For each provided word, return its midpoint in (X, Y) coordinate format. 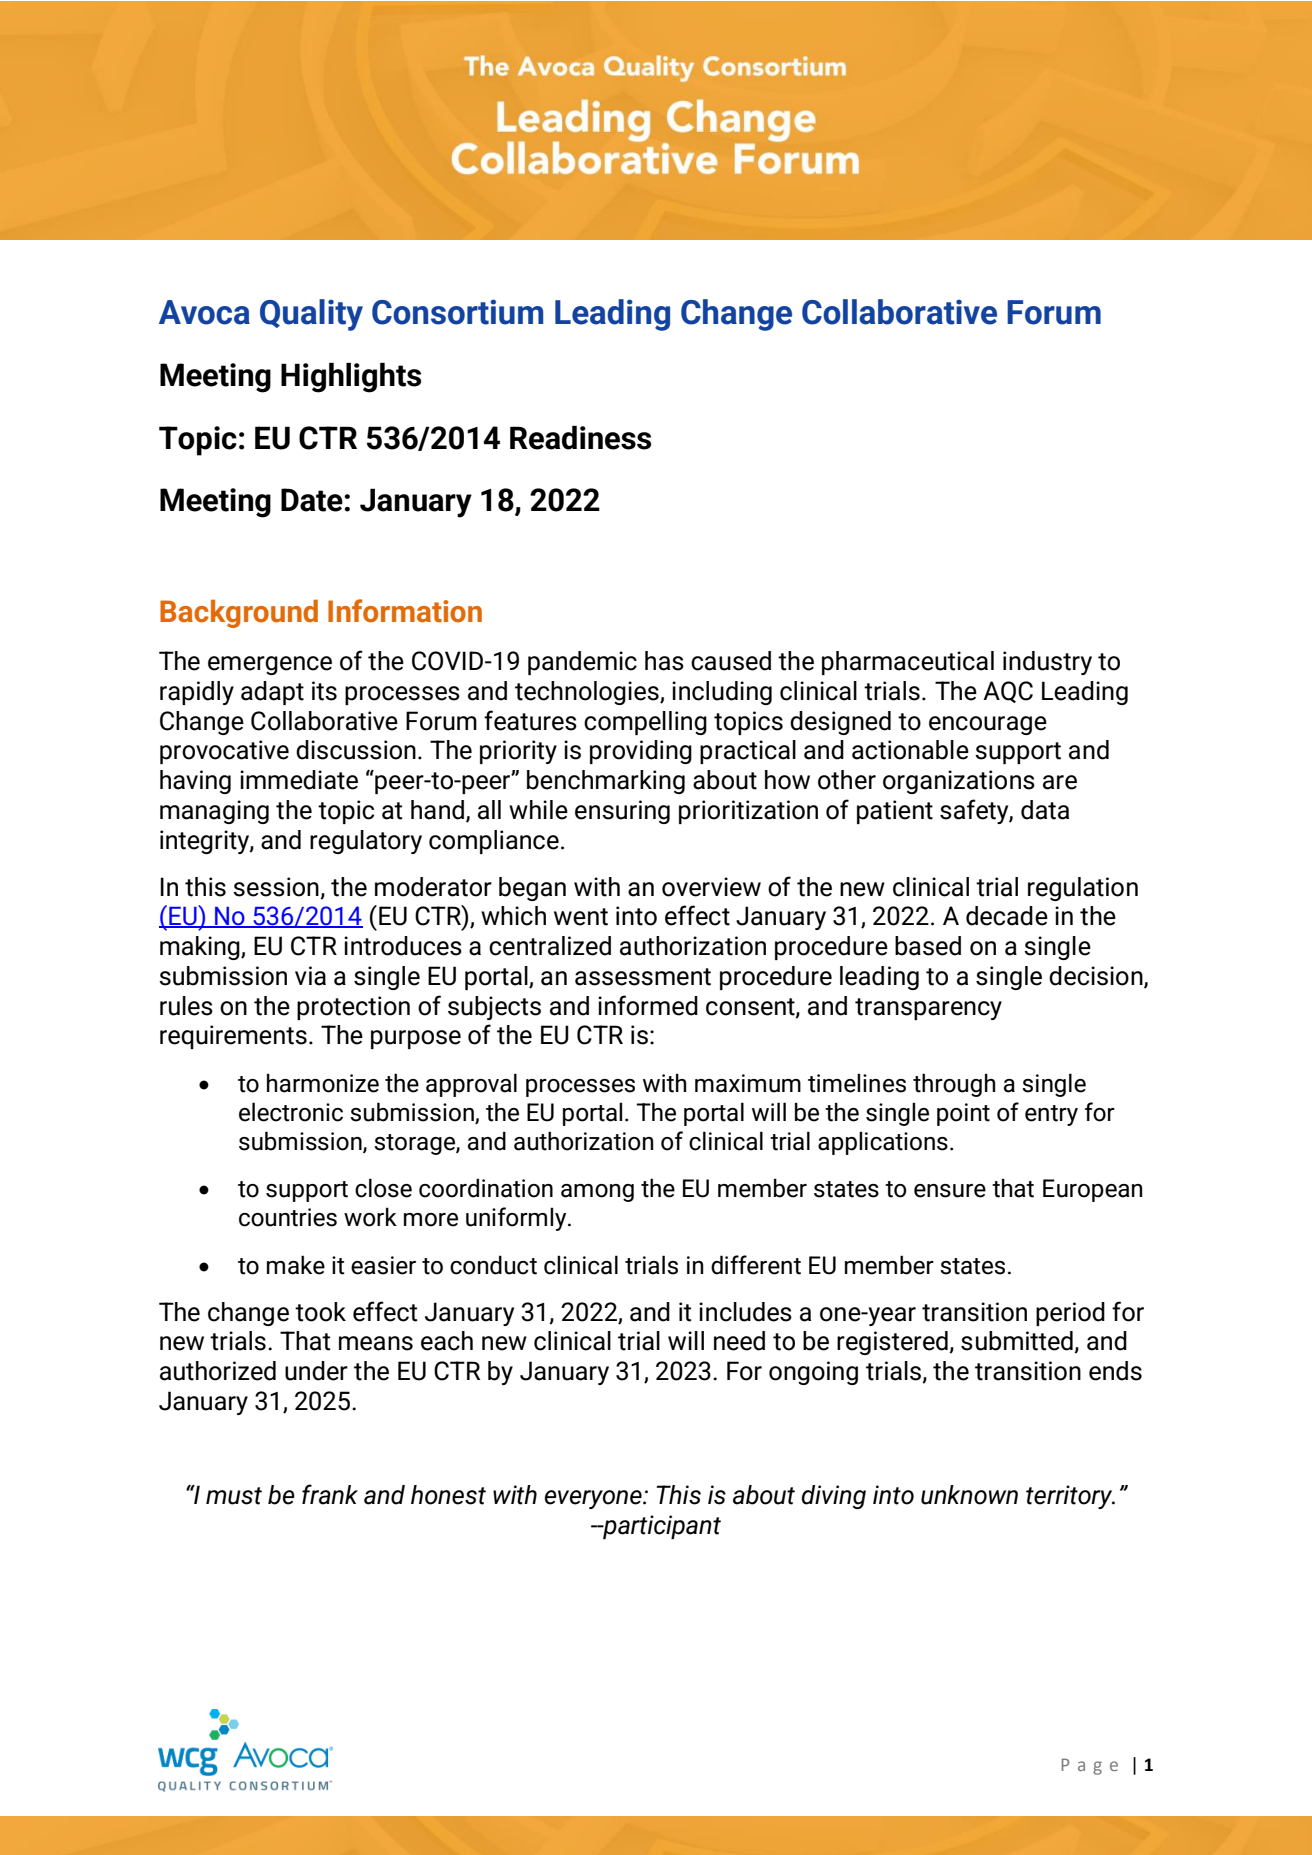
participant (661, 1527)
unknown (969, 1495)
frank (330, 1494)
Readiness (580, 438)
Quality (311, 315)
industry (1047, 663)
